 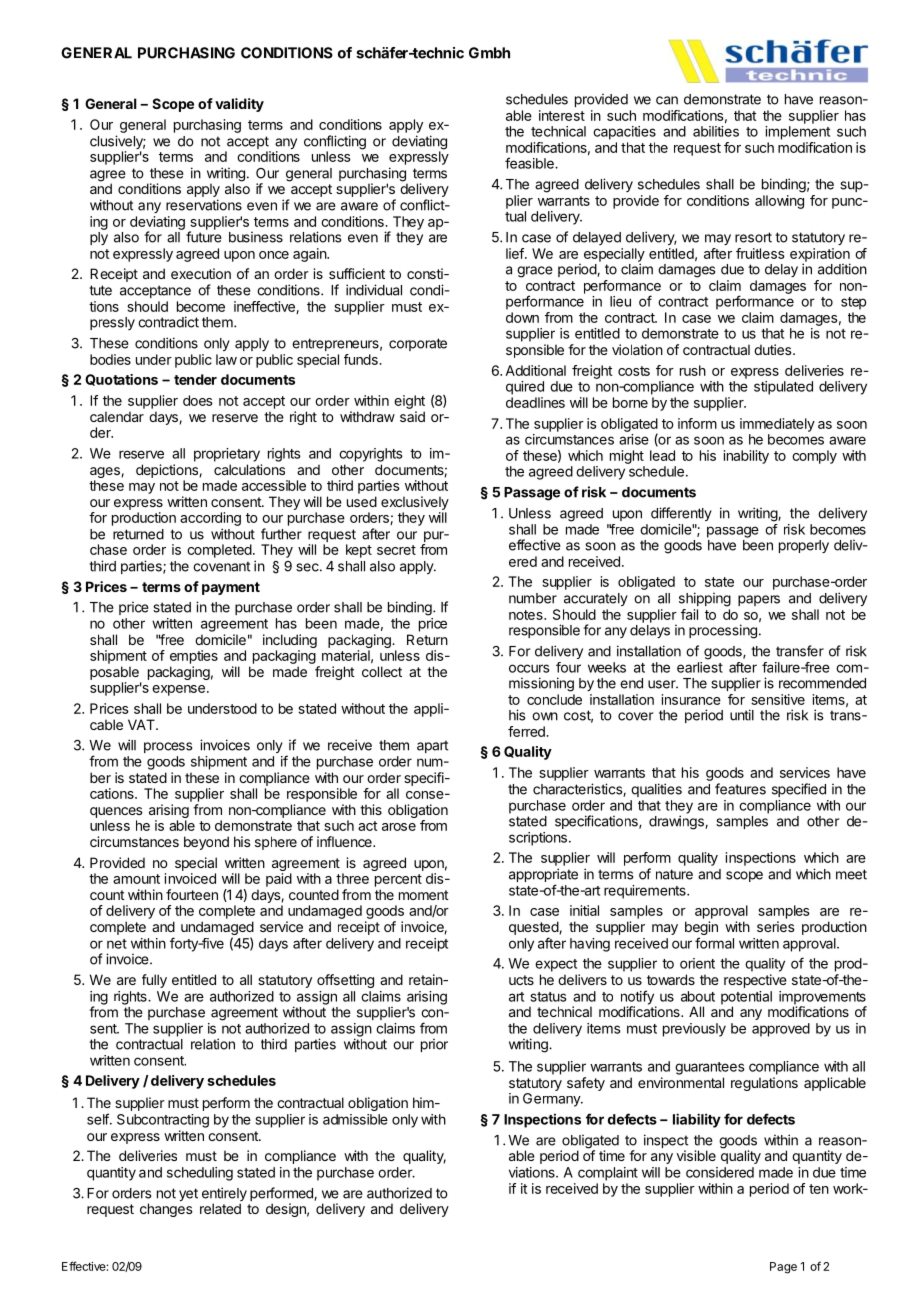 What do you see at coordinates (783, 388) in the screenshot?
I see `stipulated` at bounding box center [783, 388].
